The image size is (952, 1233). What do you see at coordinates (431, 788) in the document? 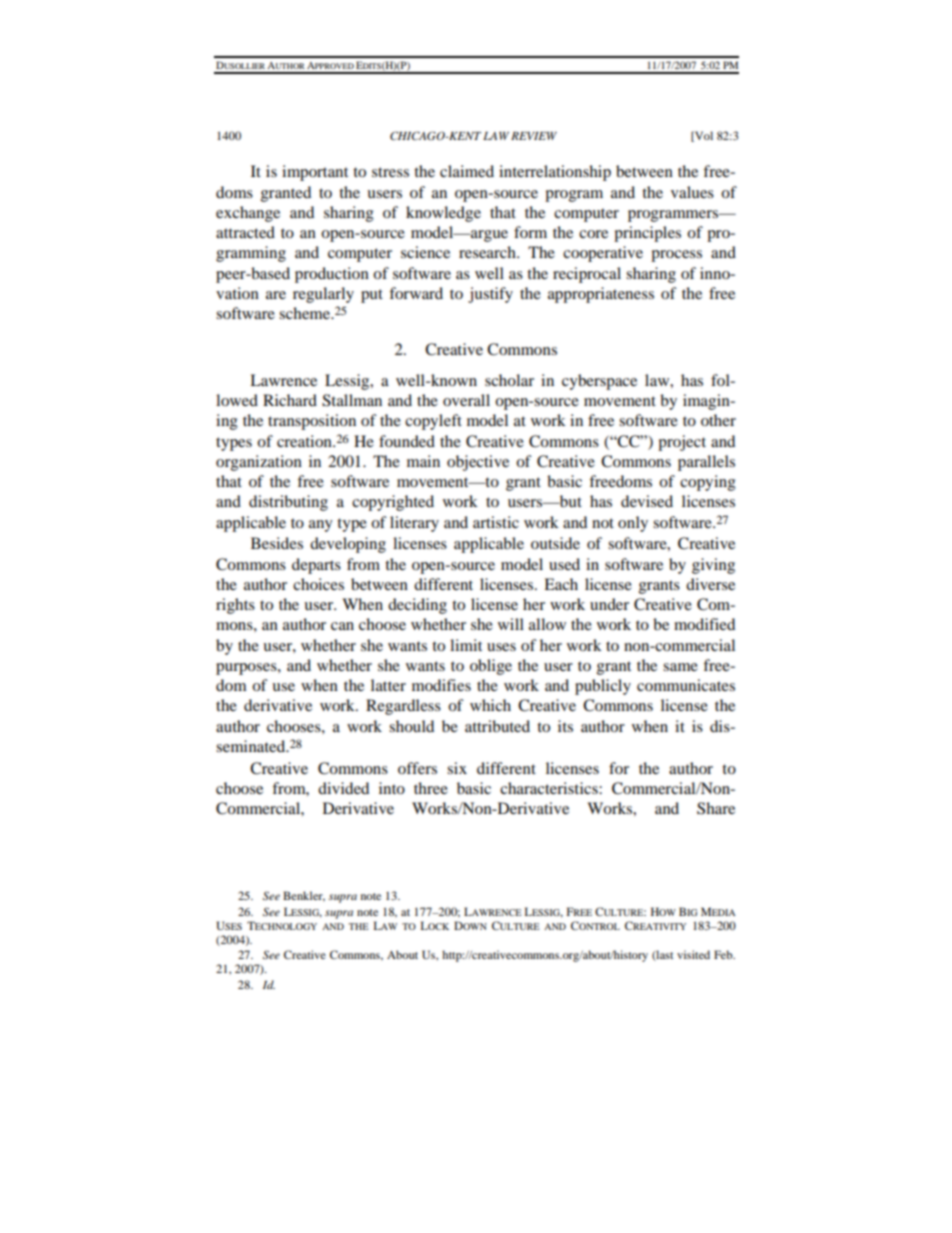
I see `three` at bounding box center [431, 788].
